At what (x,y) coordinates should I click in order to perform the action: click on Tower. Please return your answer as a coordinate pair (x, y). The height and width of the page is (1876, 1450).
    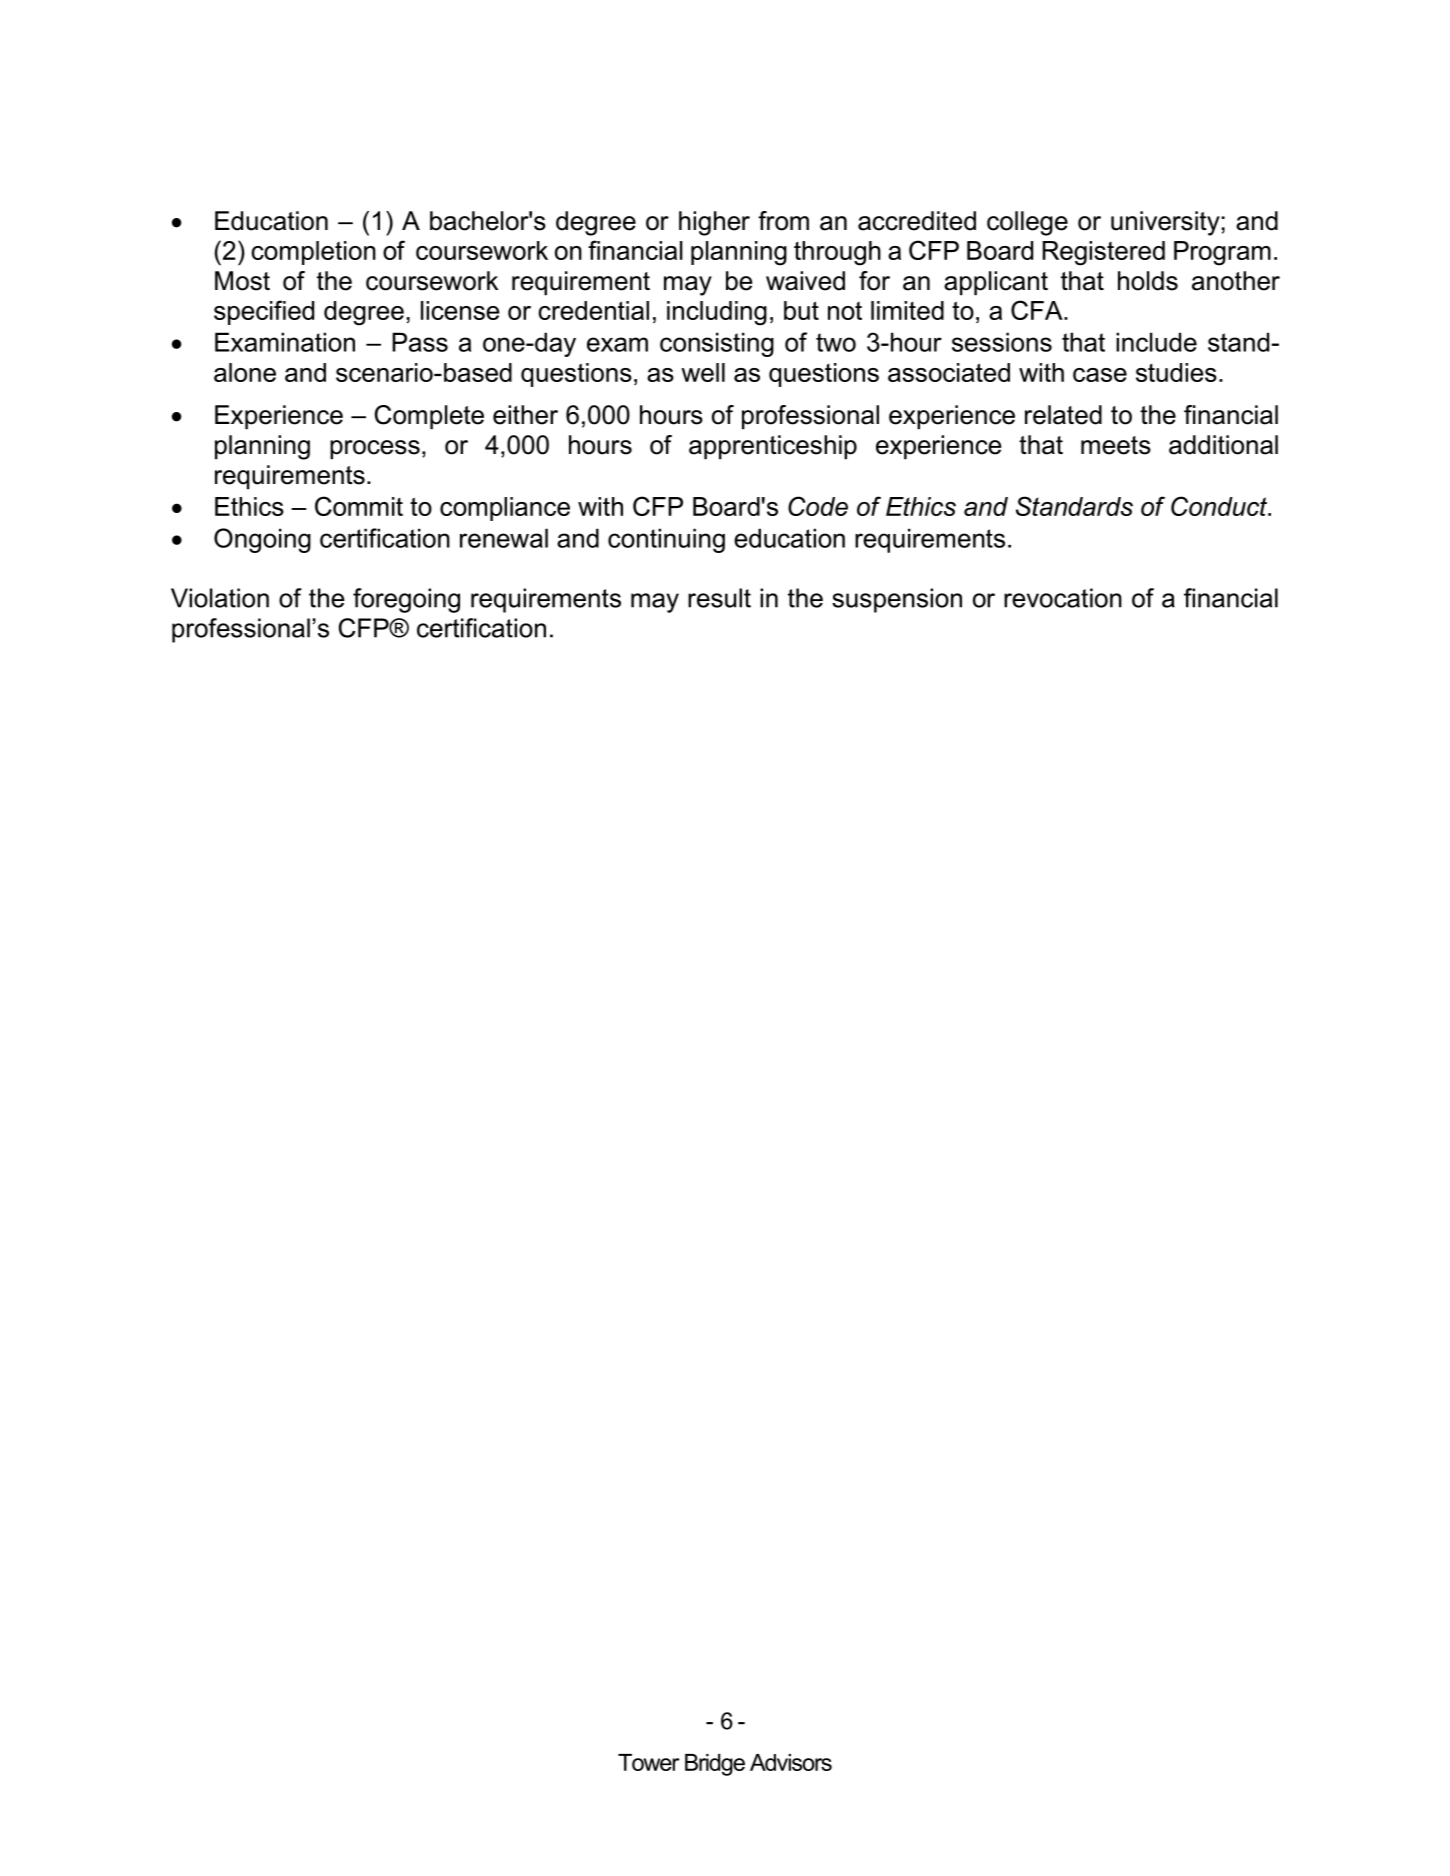
    Looking at the image, I should click on (649, 1762).
